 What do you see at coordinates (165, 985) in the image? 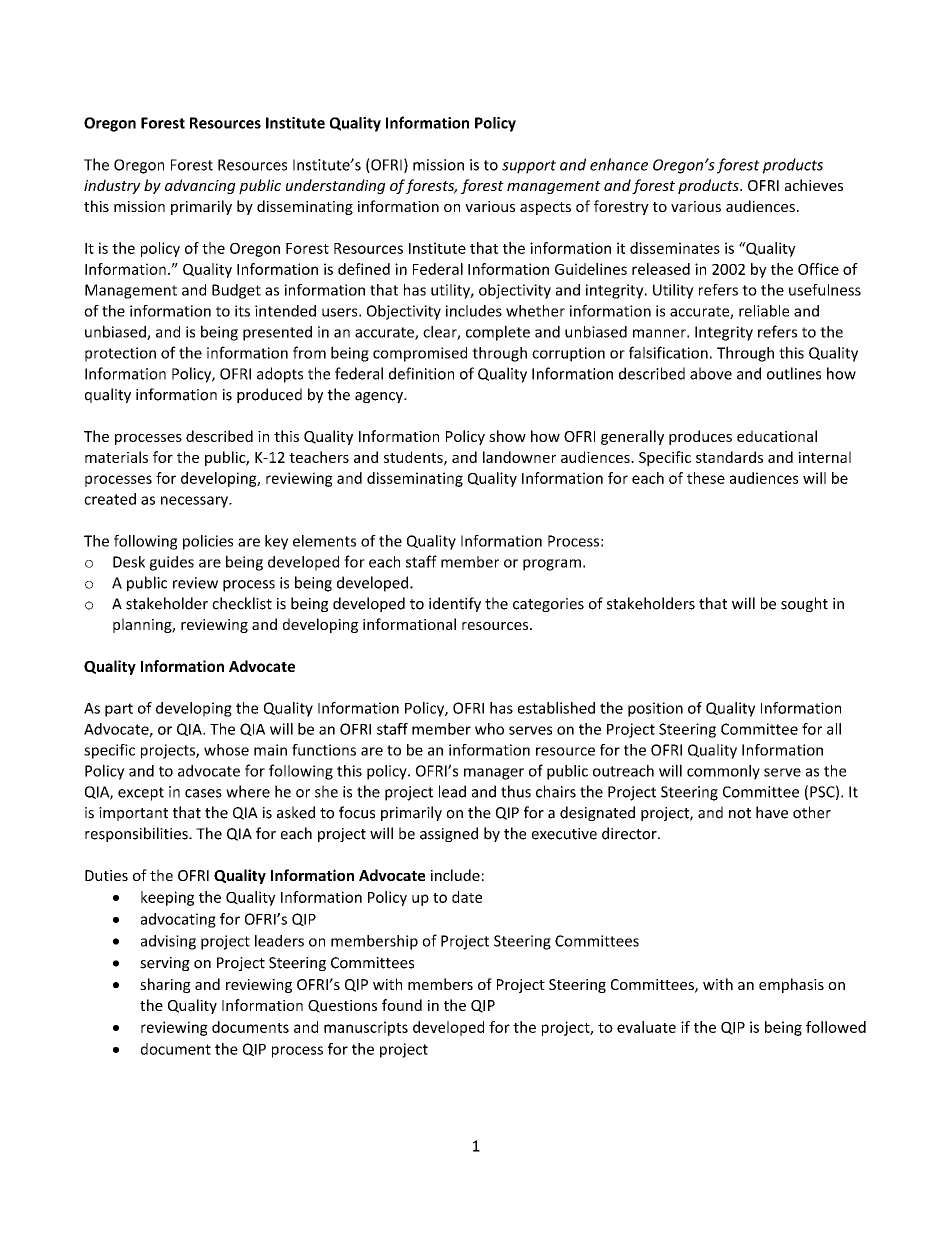
I see `sharing` at bounding box center [165, 985].
